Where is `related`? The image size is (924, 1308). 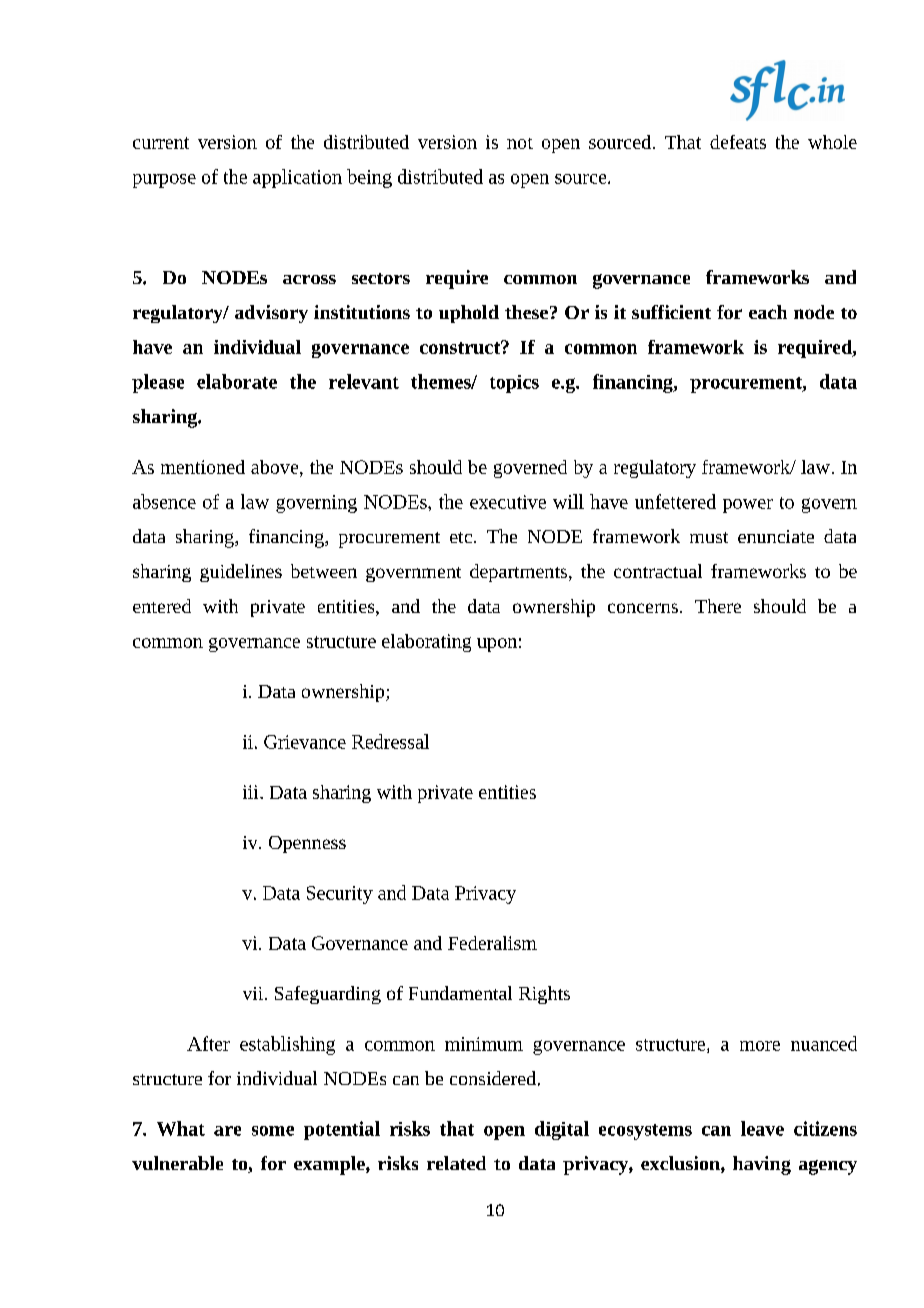
related is located at coordinates (456, 1163).
